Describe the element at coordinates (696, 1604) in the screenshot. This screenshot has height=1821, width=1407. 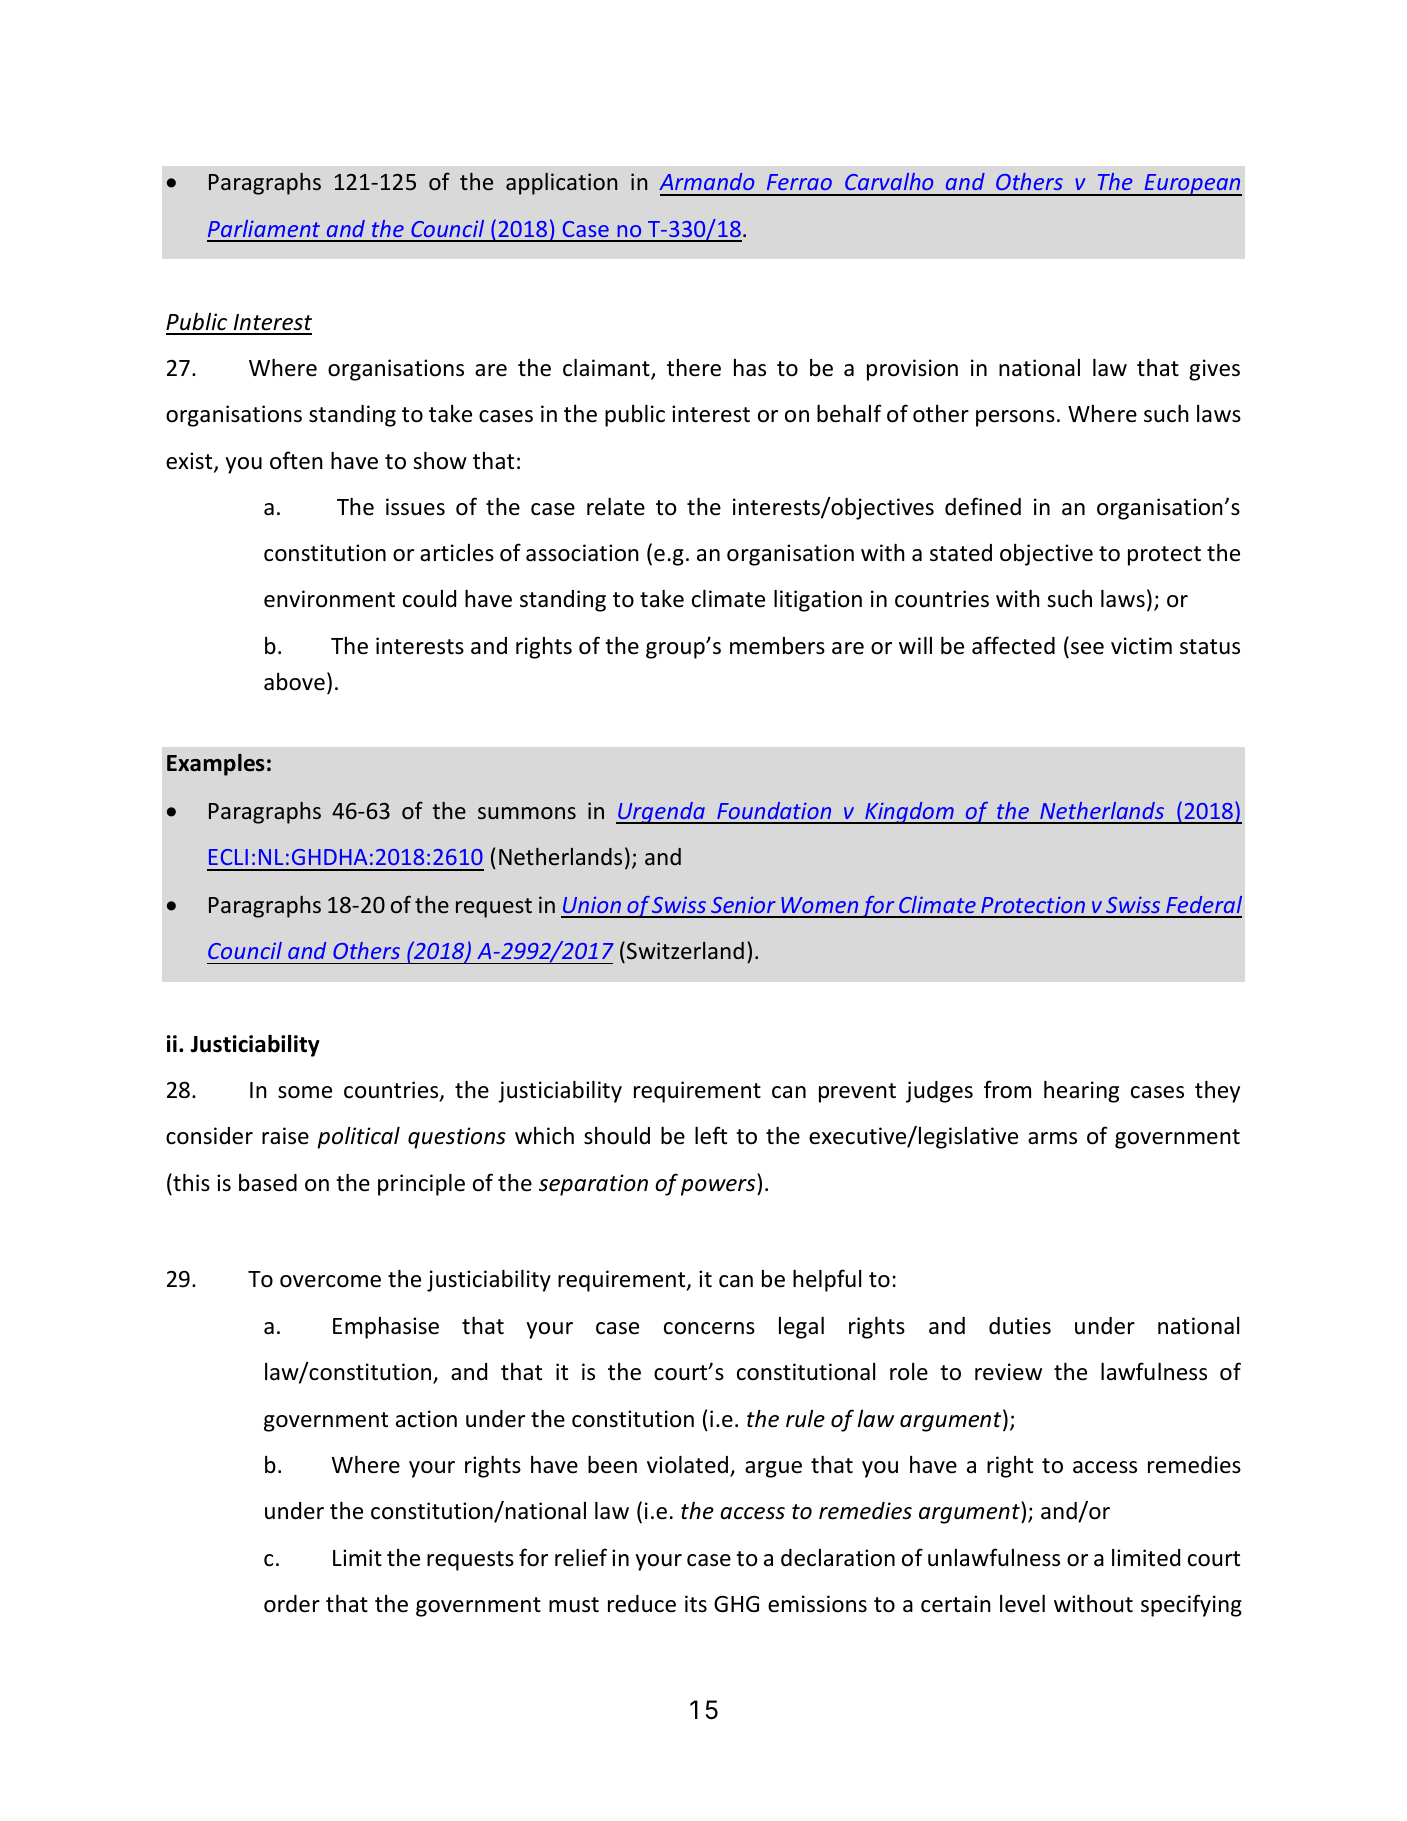
I see `its` at that location.
